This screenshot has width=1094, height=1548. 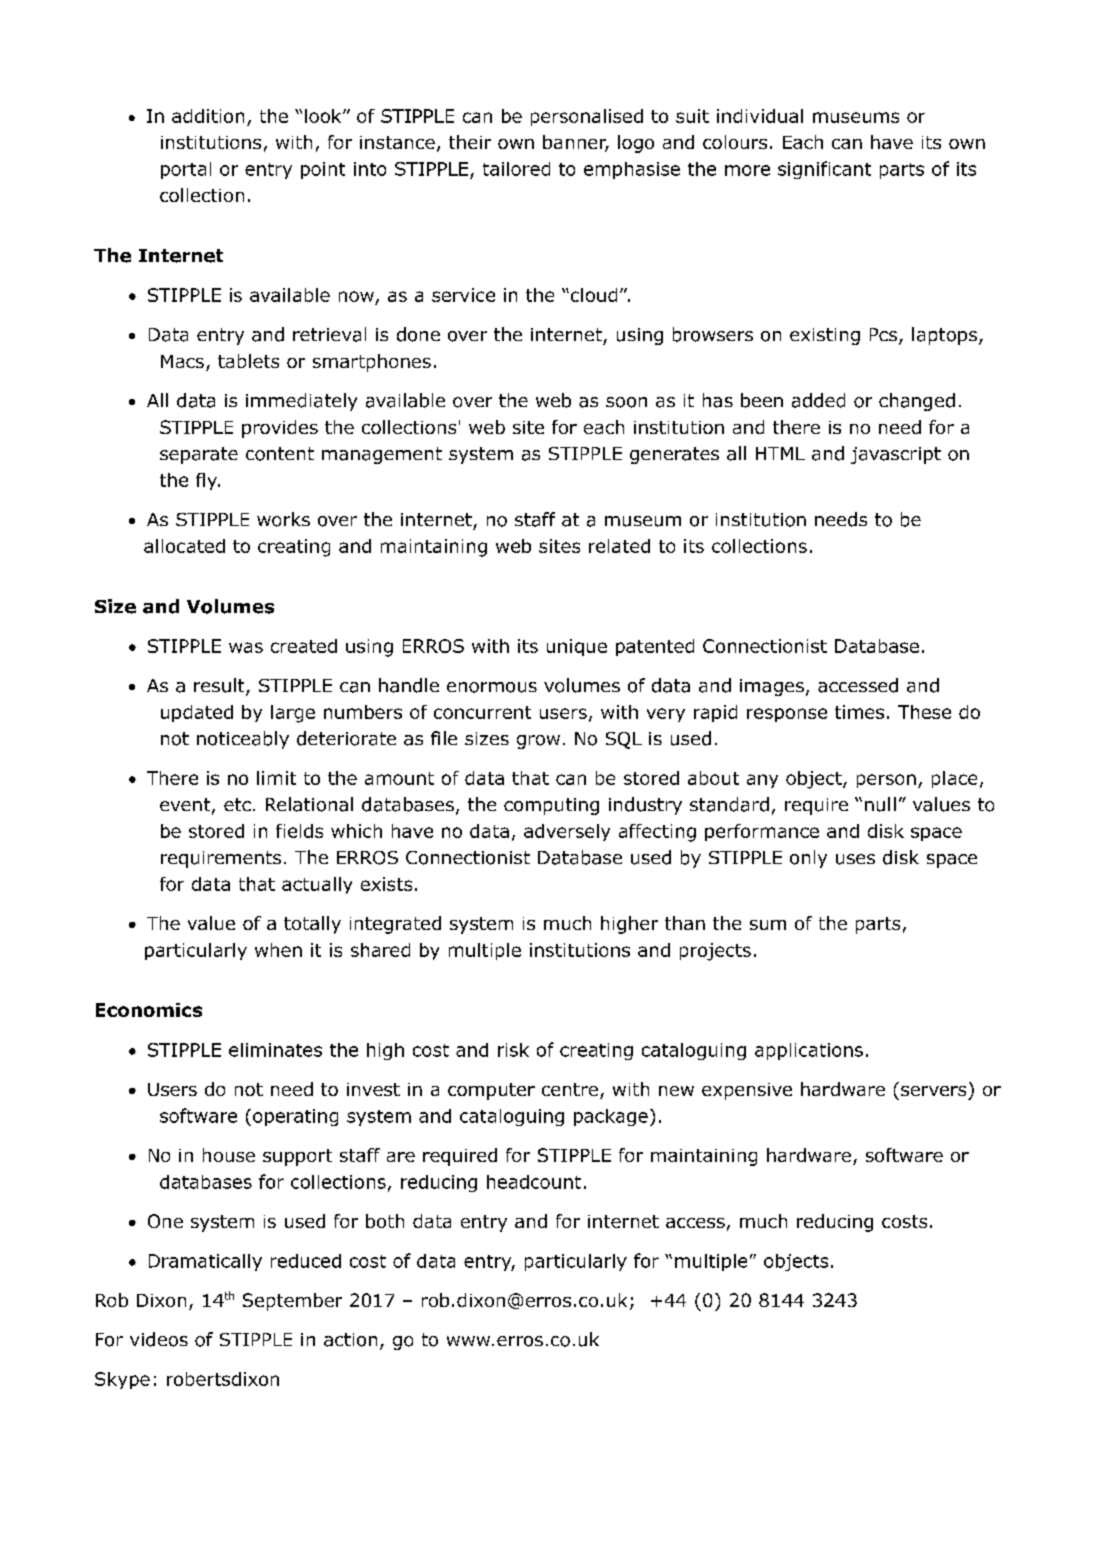 I want to click on noticeably, so click(x=243, y=740).
